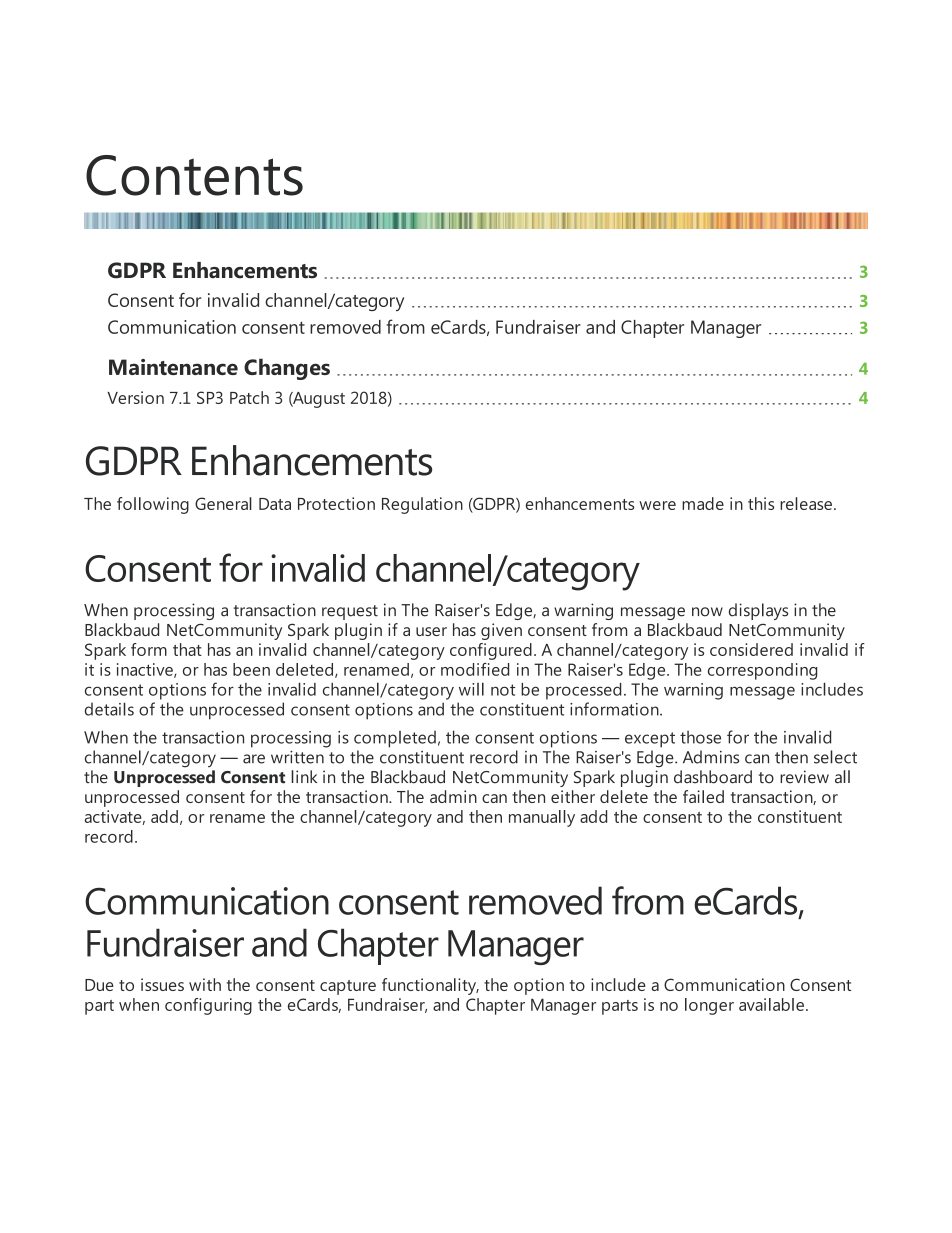 The width and height of the page is (952, 1233). Describe the element at coordinates (761, 503) in the page. I see `this` at that location.
